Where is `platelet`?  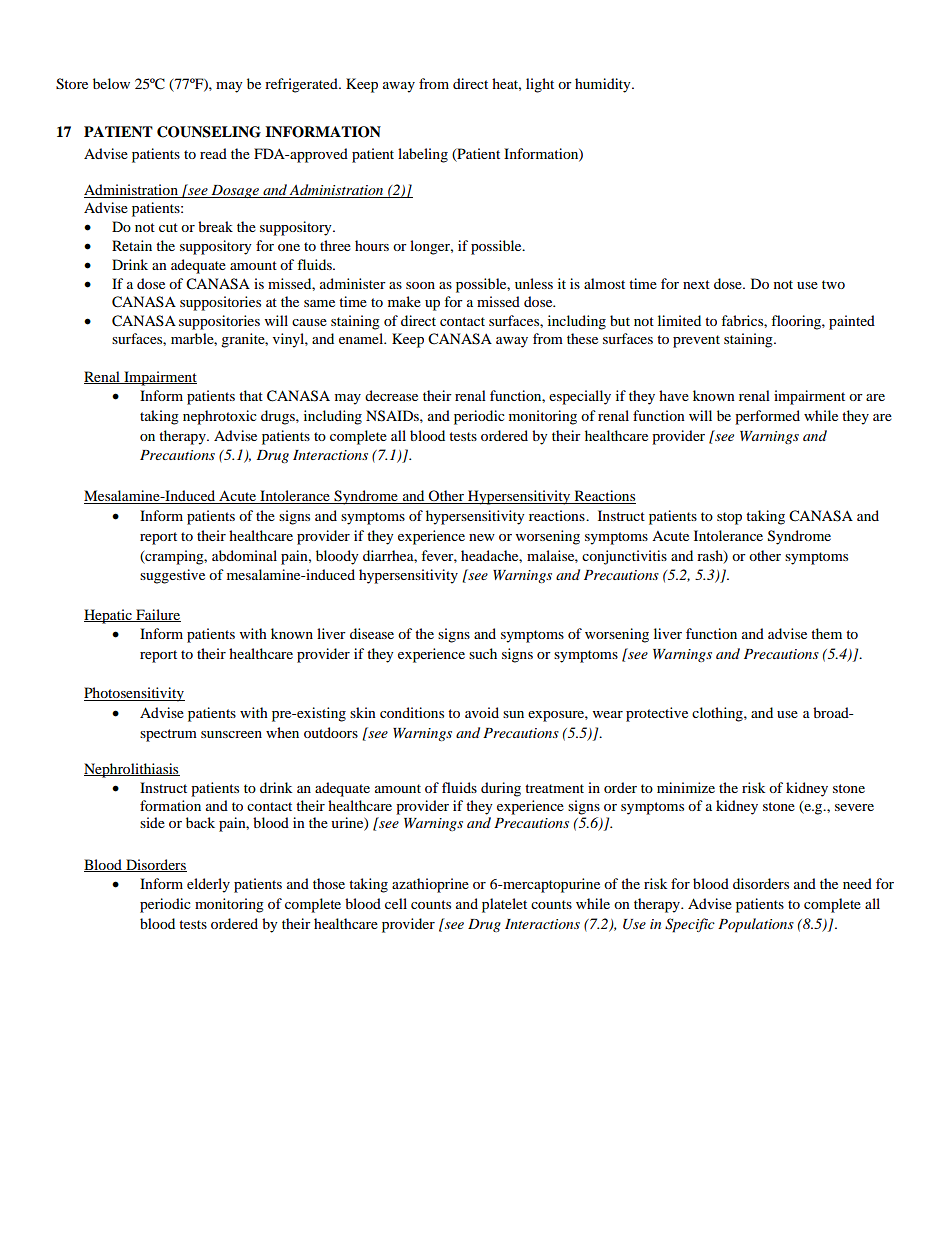
platelet is located at coordinates (504, 905).
